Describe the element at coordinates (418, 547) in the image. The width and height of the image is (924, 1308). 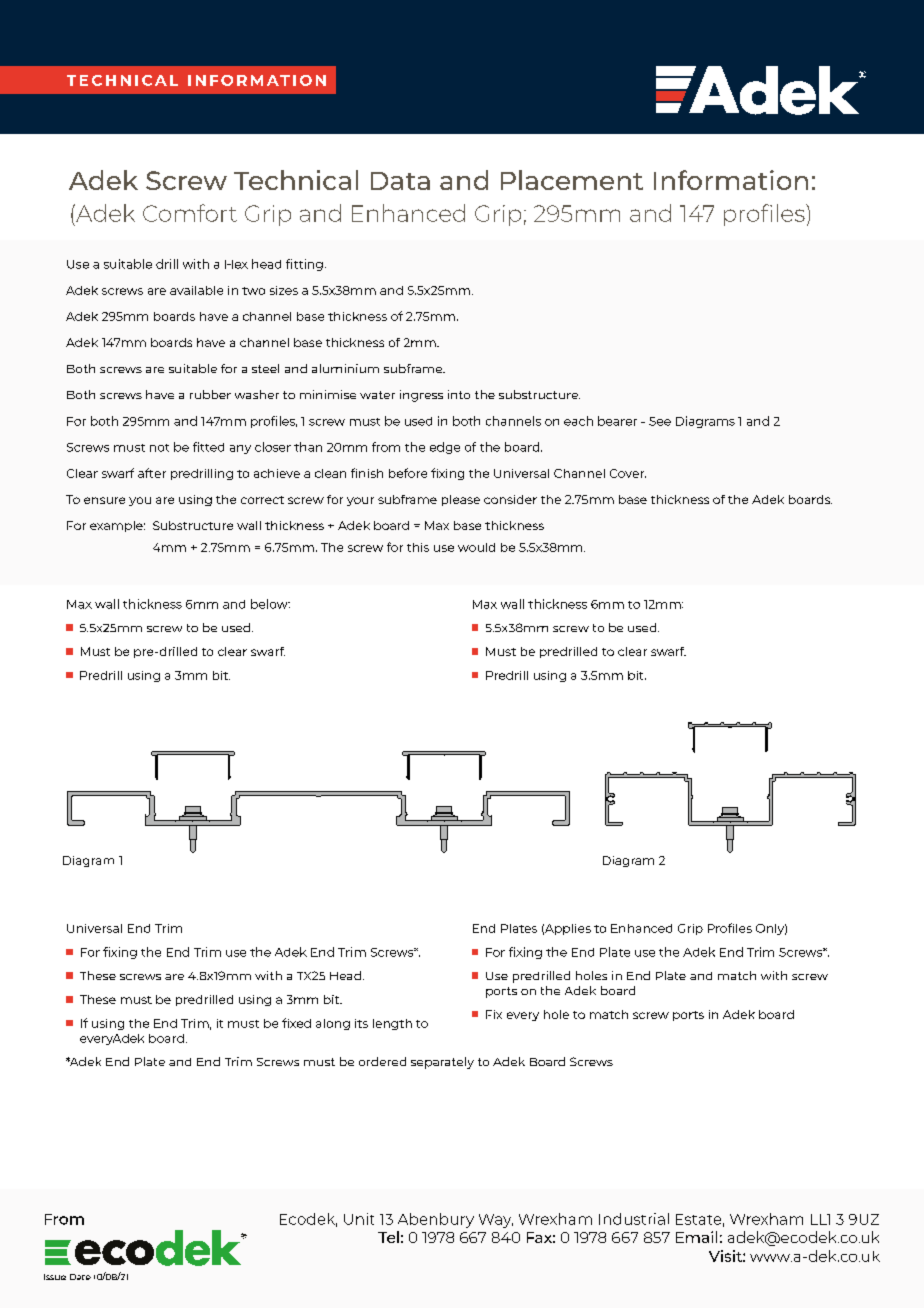
I see `this` at that location.
